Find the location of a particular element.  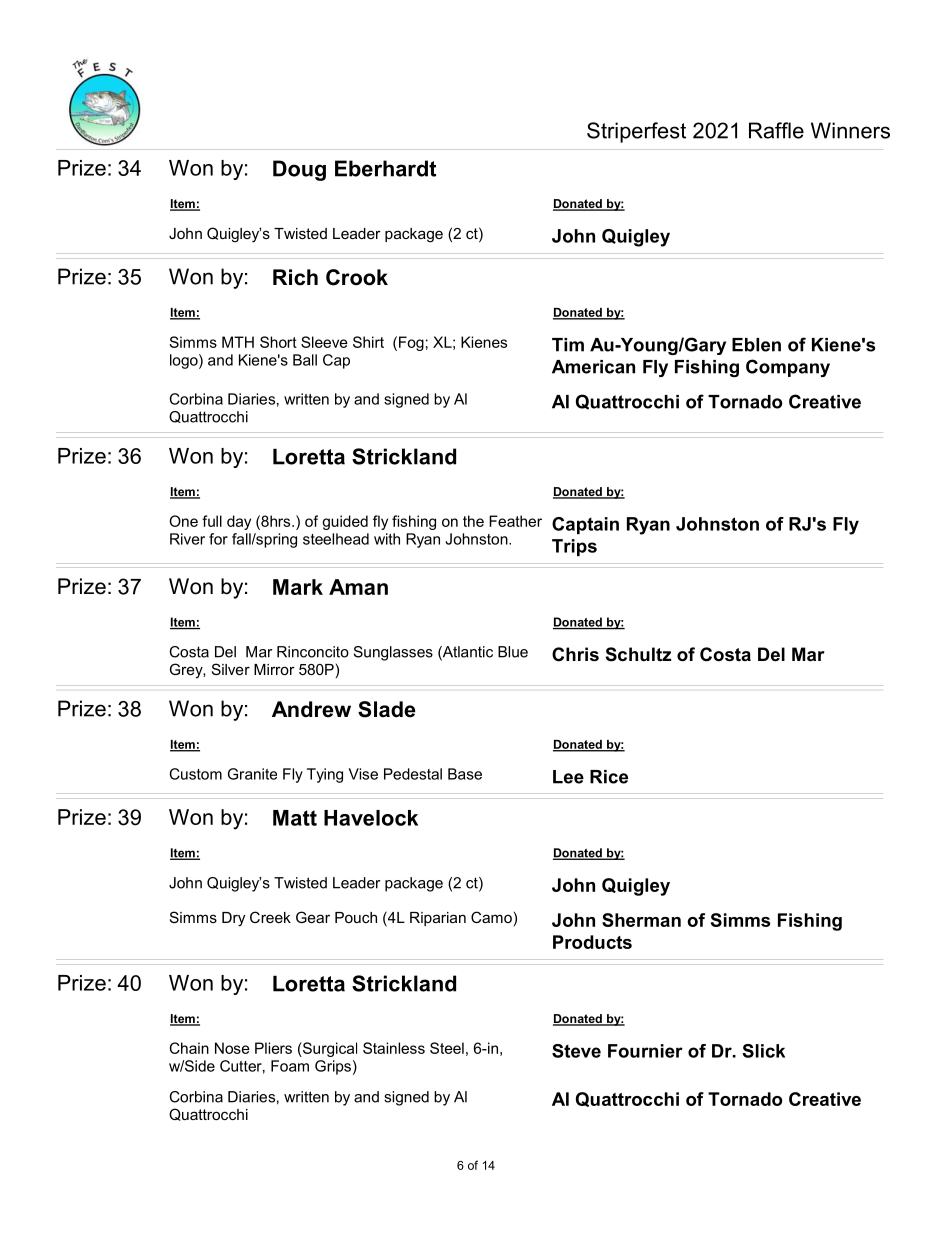

Mark is located at coordinates (298, 587).
